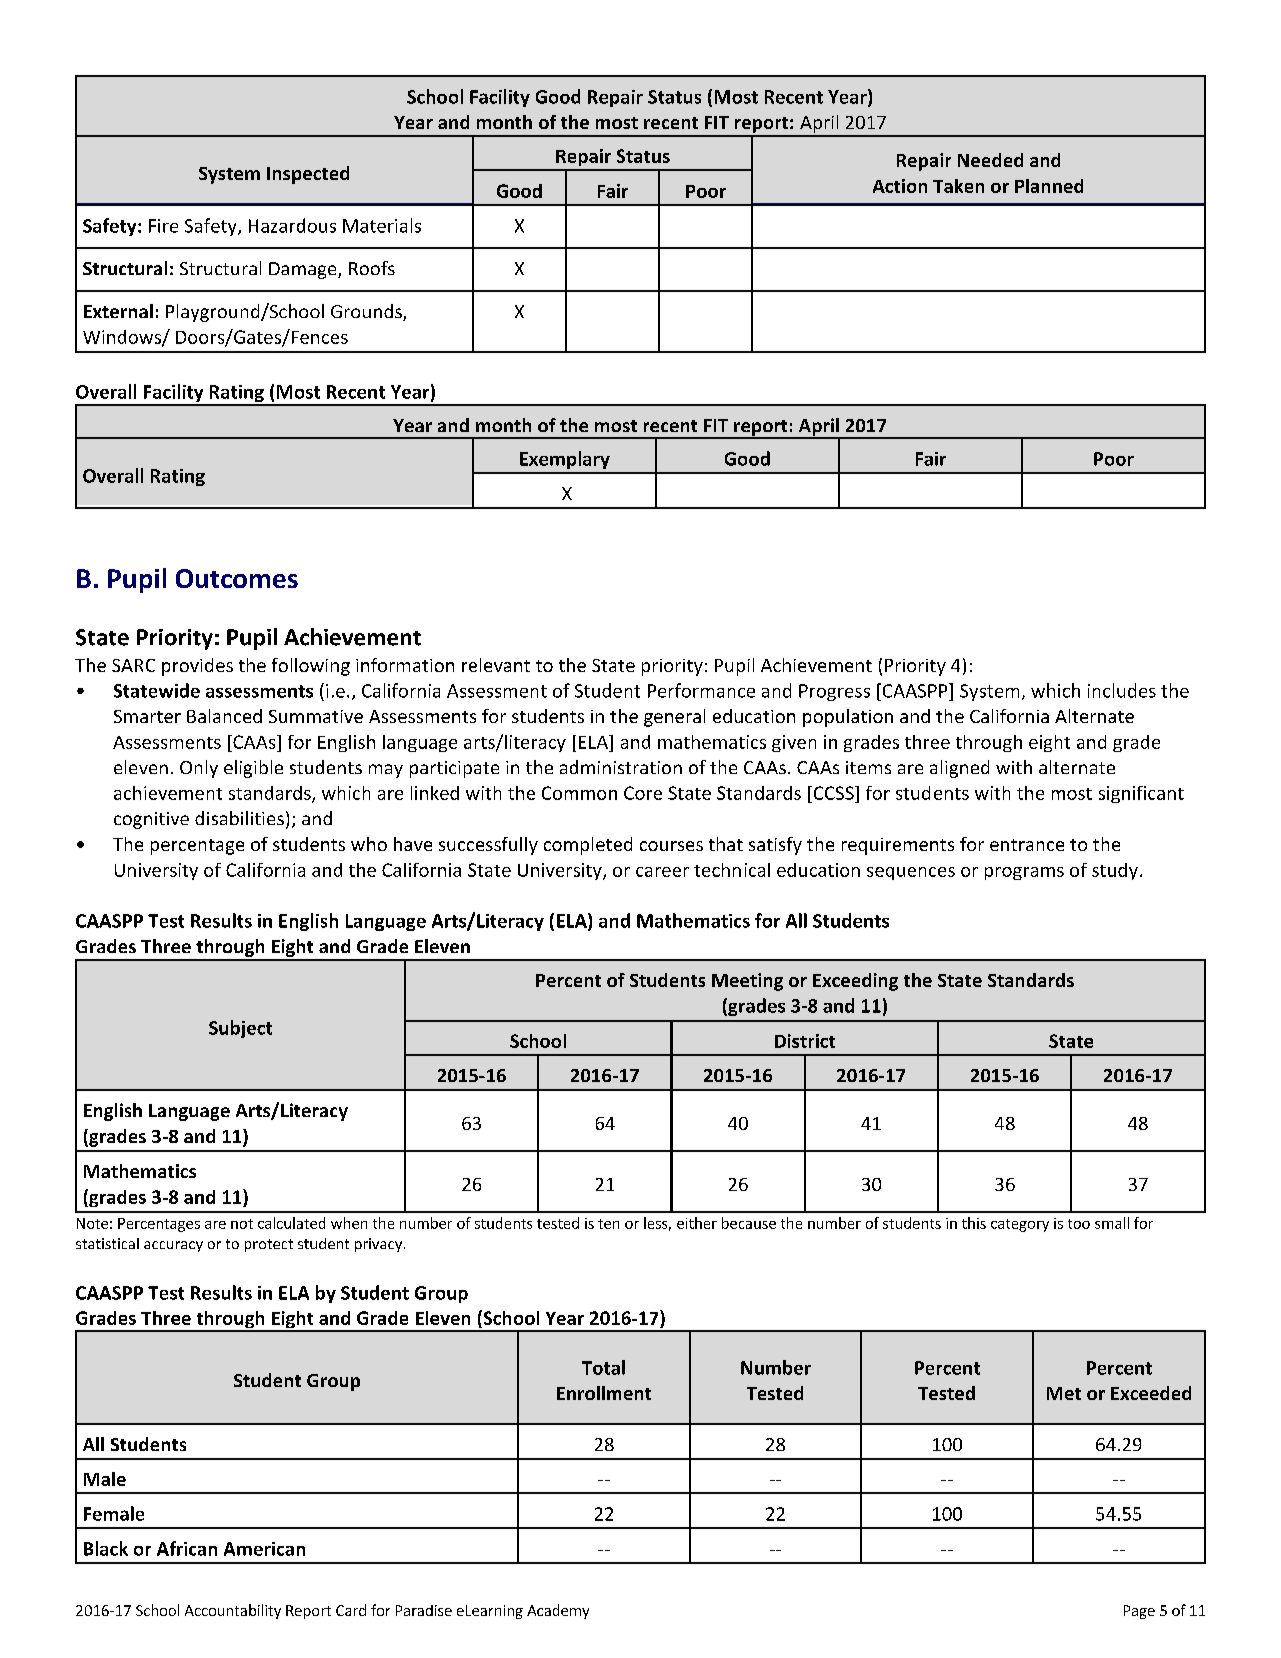  What do you see at coordinates (558, 1611) in the image?
I see `Academy` at bounding box center [558, 1611].
